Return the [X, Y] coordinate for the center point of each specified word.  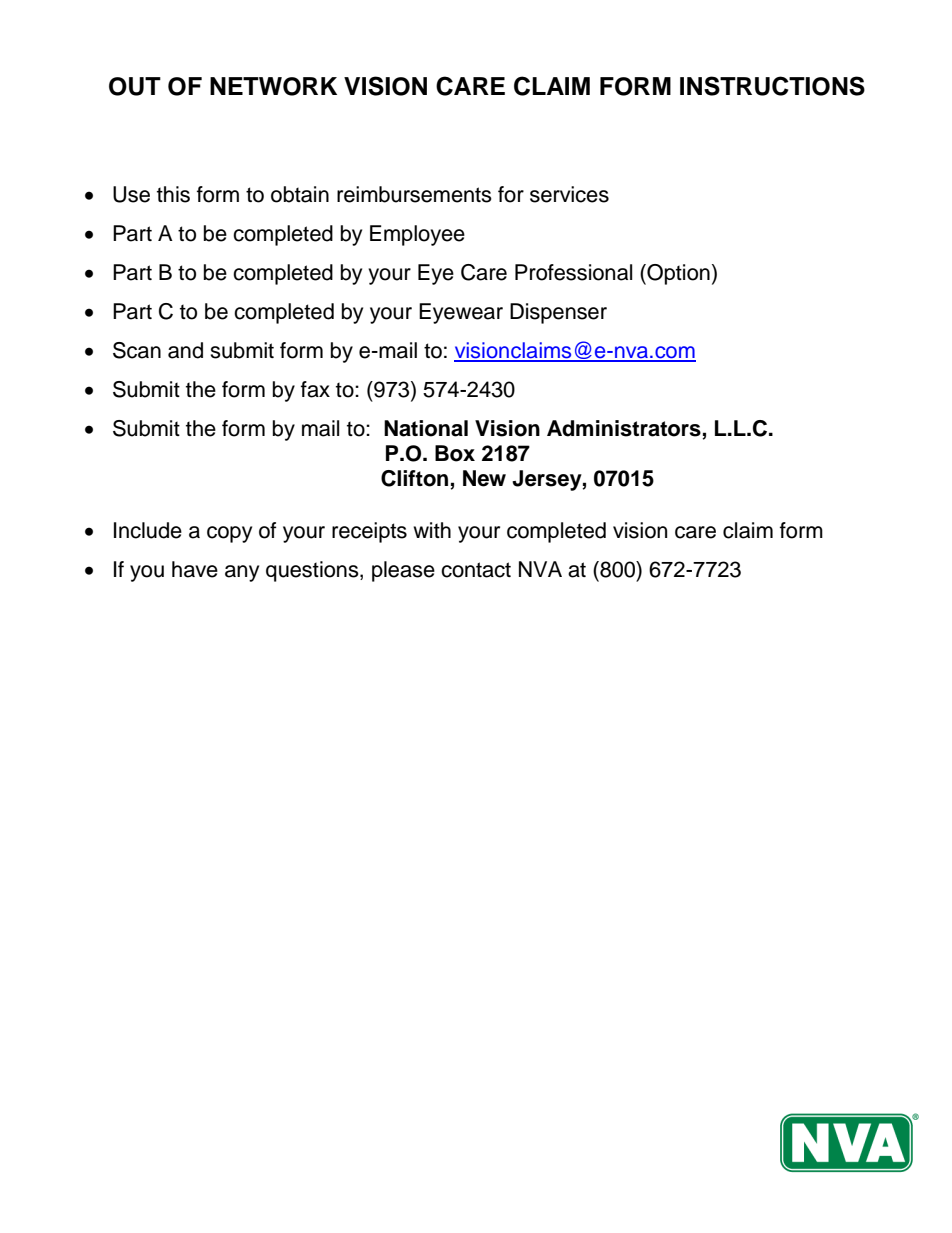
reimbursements [414, 194]
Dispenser [558, 313]
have [195, 569]
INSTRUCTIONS [772, 86]
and [185, 350]
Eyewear [461, 313]
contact [476, 570]
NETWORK [273, 86]
